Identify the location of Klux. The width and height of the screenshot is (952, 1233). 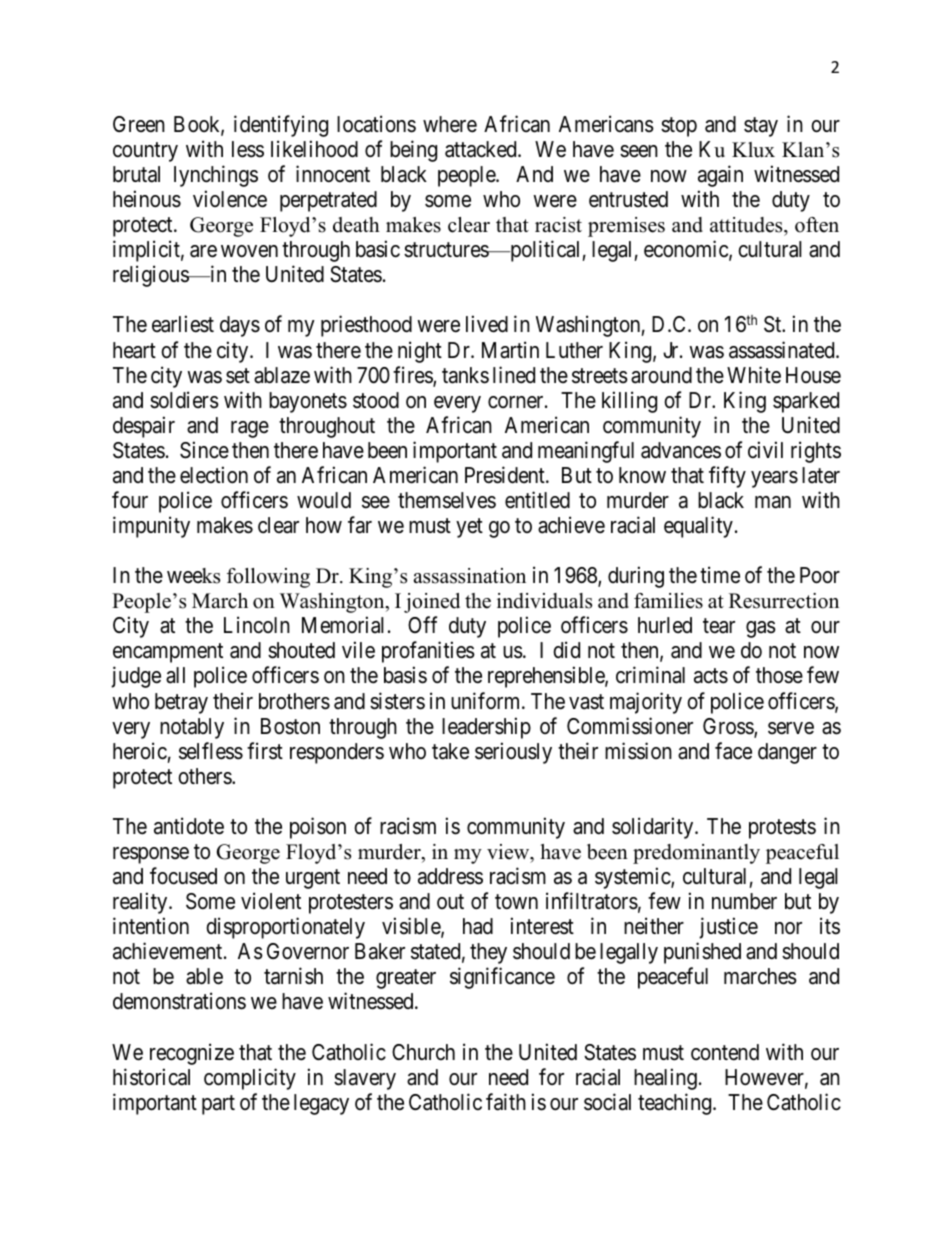
(753, 150).
